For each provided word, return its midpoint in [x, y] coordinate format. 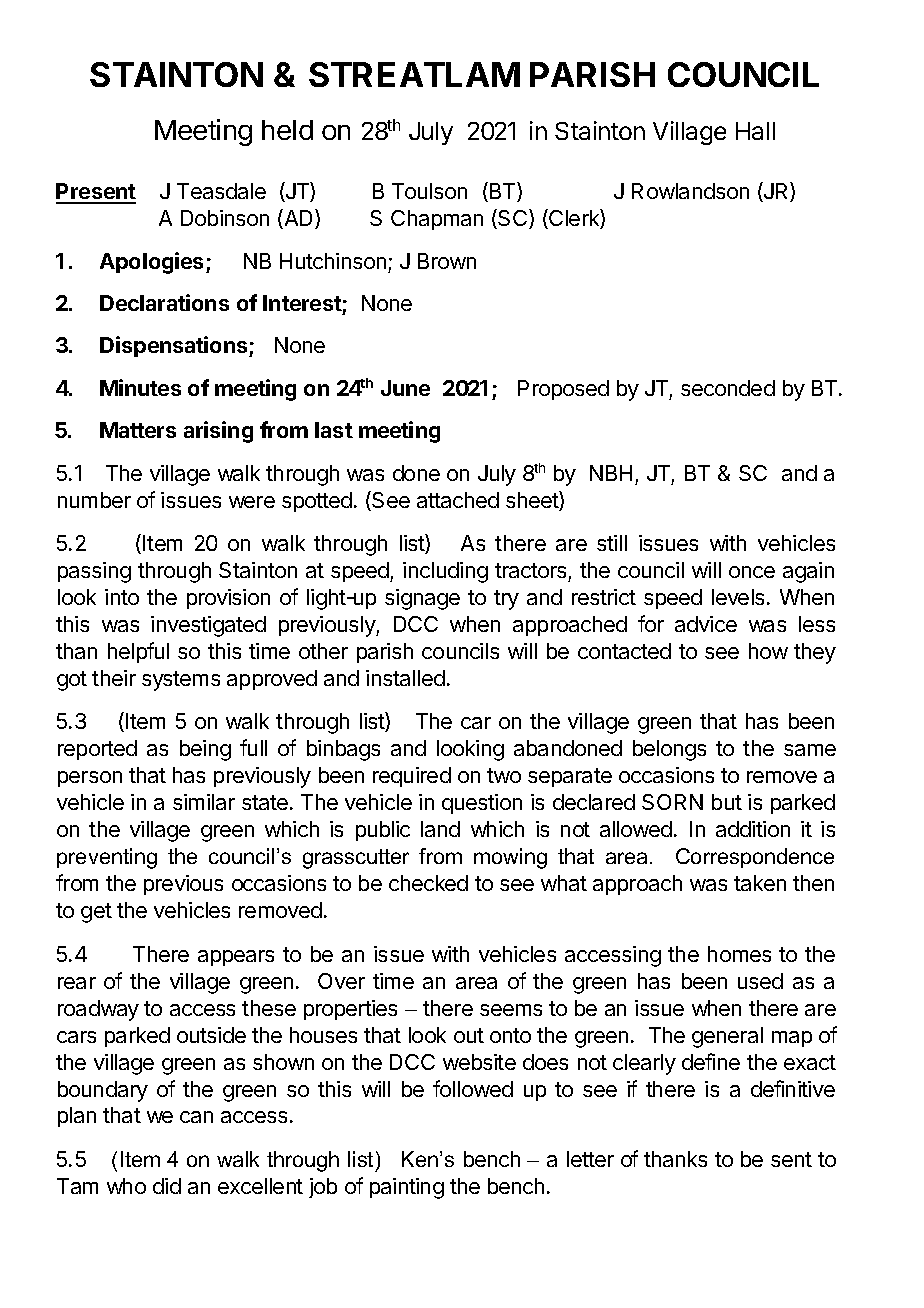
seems [511, 1010]
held [287, 130]
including [445, 572]
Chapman [437, 220]
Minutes [140, 387]
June [405, 388]
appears [236, 958]
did [167, 1186]
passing [94, 572]
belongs [669, 750]
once [752, 572]
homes [739, 954]
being [205, 750]
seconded [728, 388]
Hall [755, 131]
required [412, 777]
